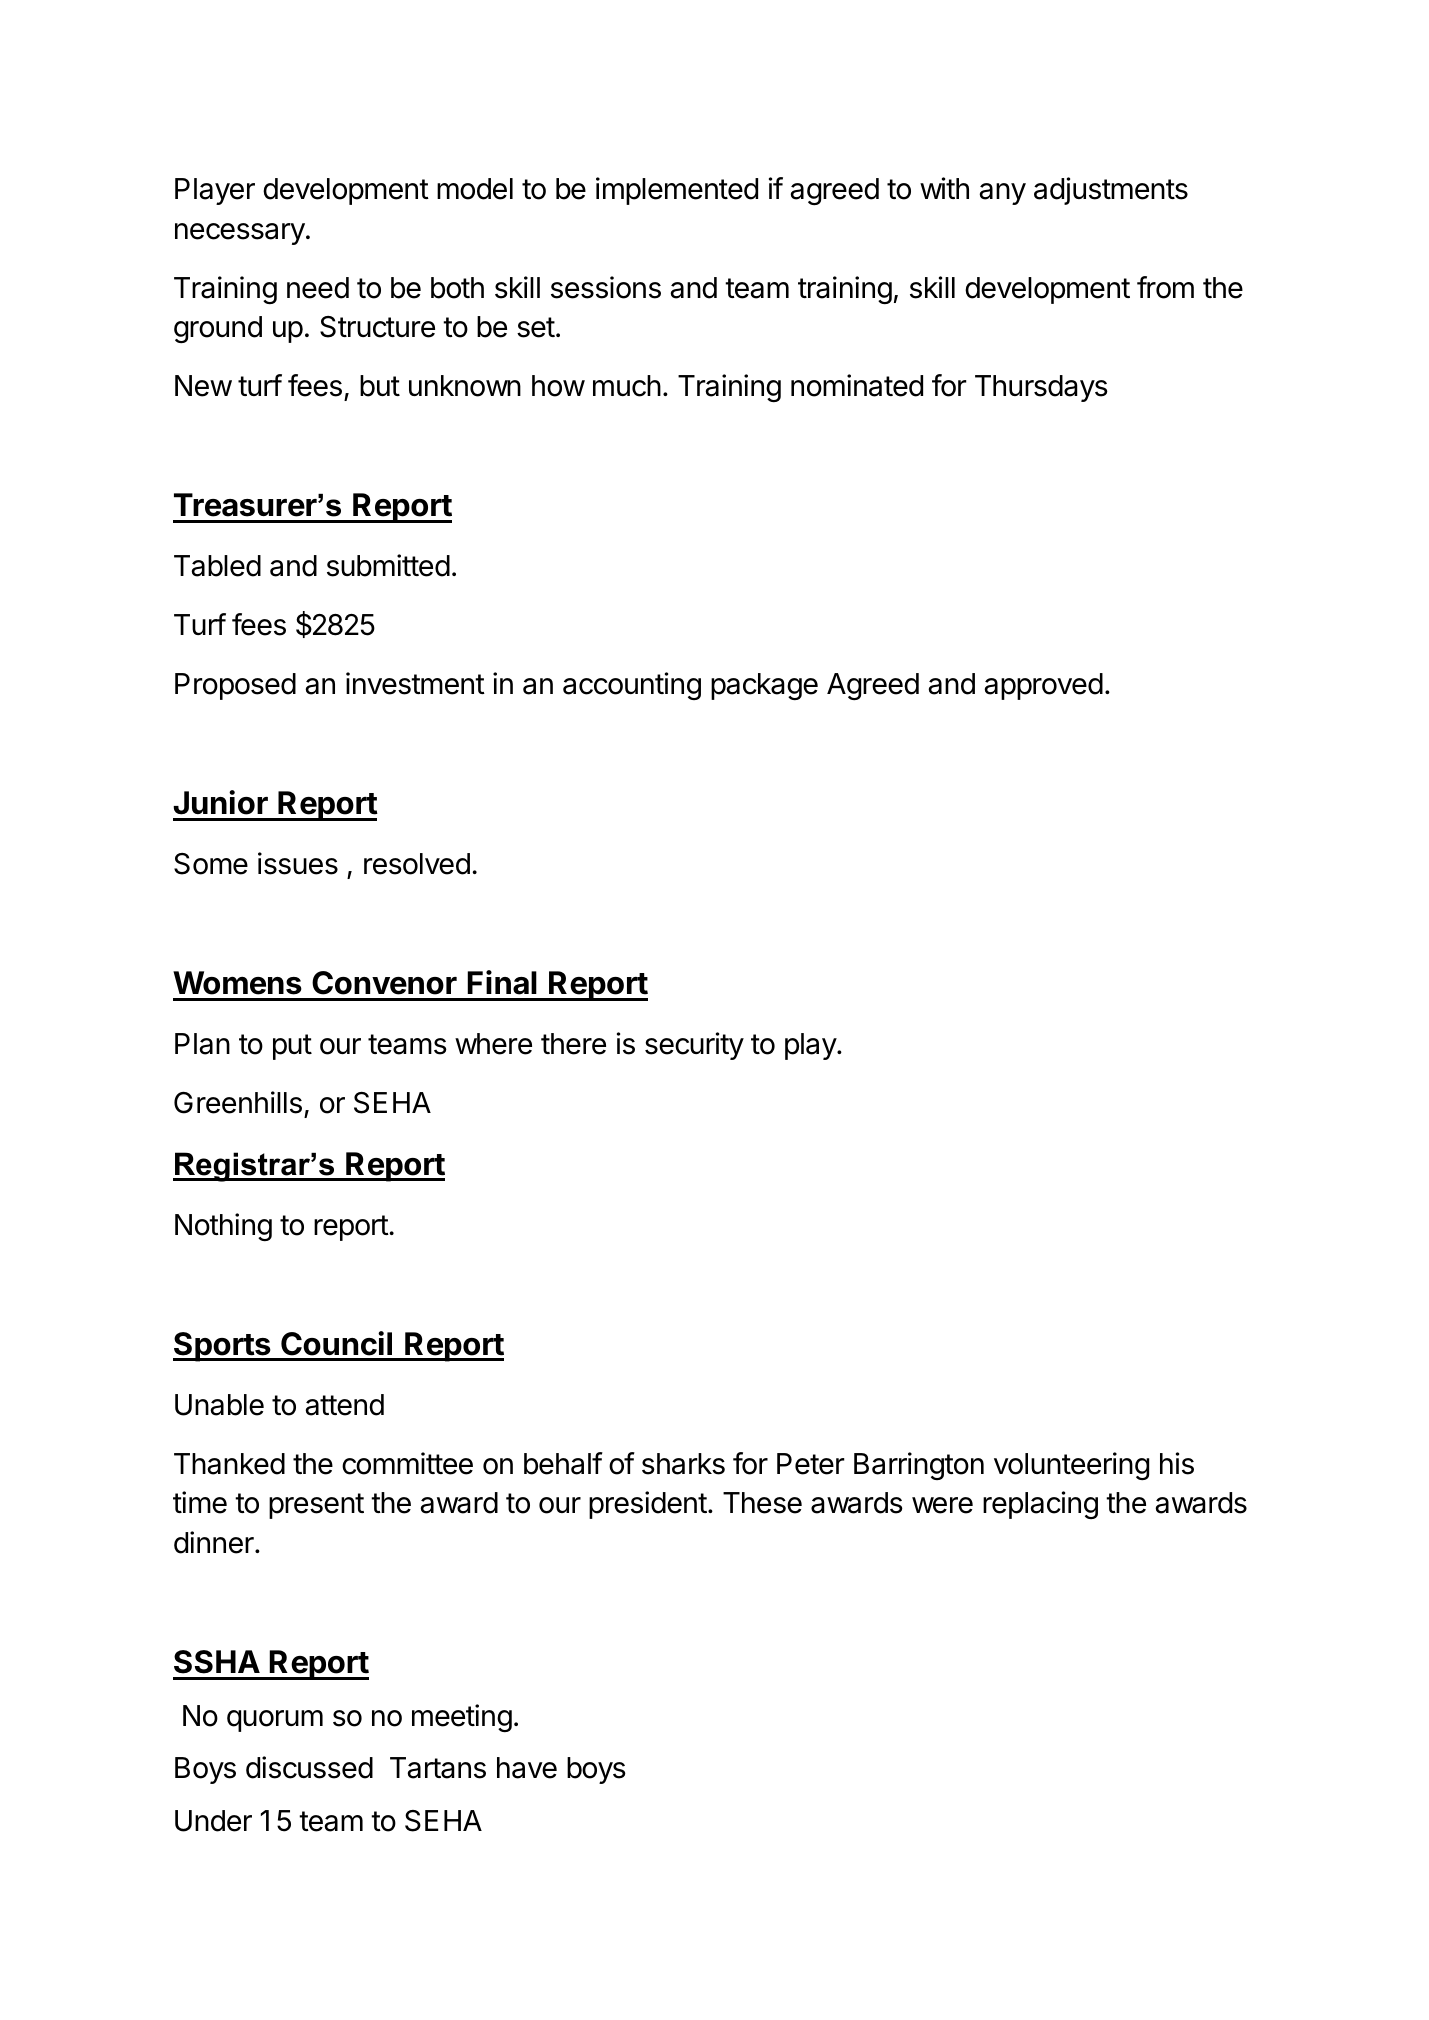 The width and height of the screenshot is (1429, 2020). What do you see at coordinates (1040, 1505) in the screenshot?
I see `replacing` at bounding box center [1040, 1505].
